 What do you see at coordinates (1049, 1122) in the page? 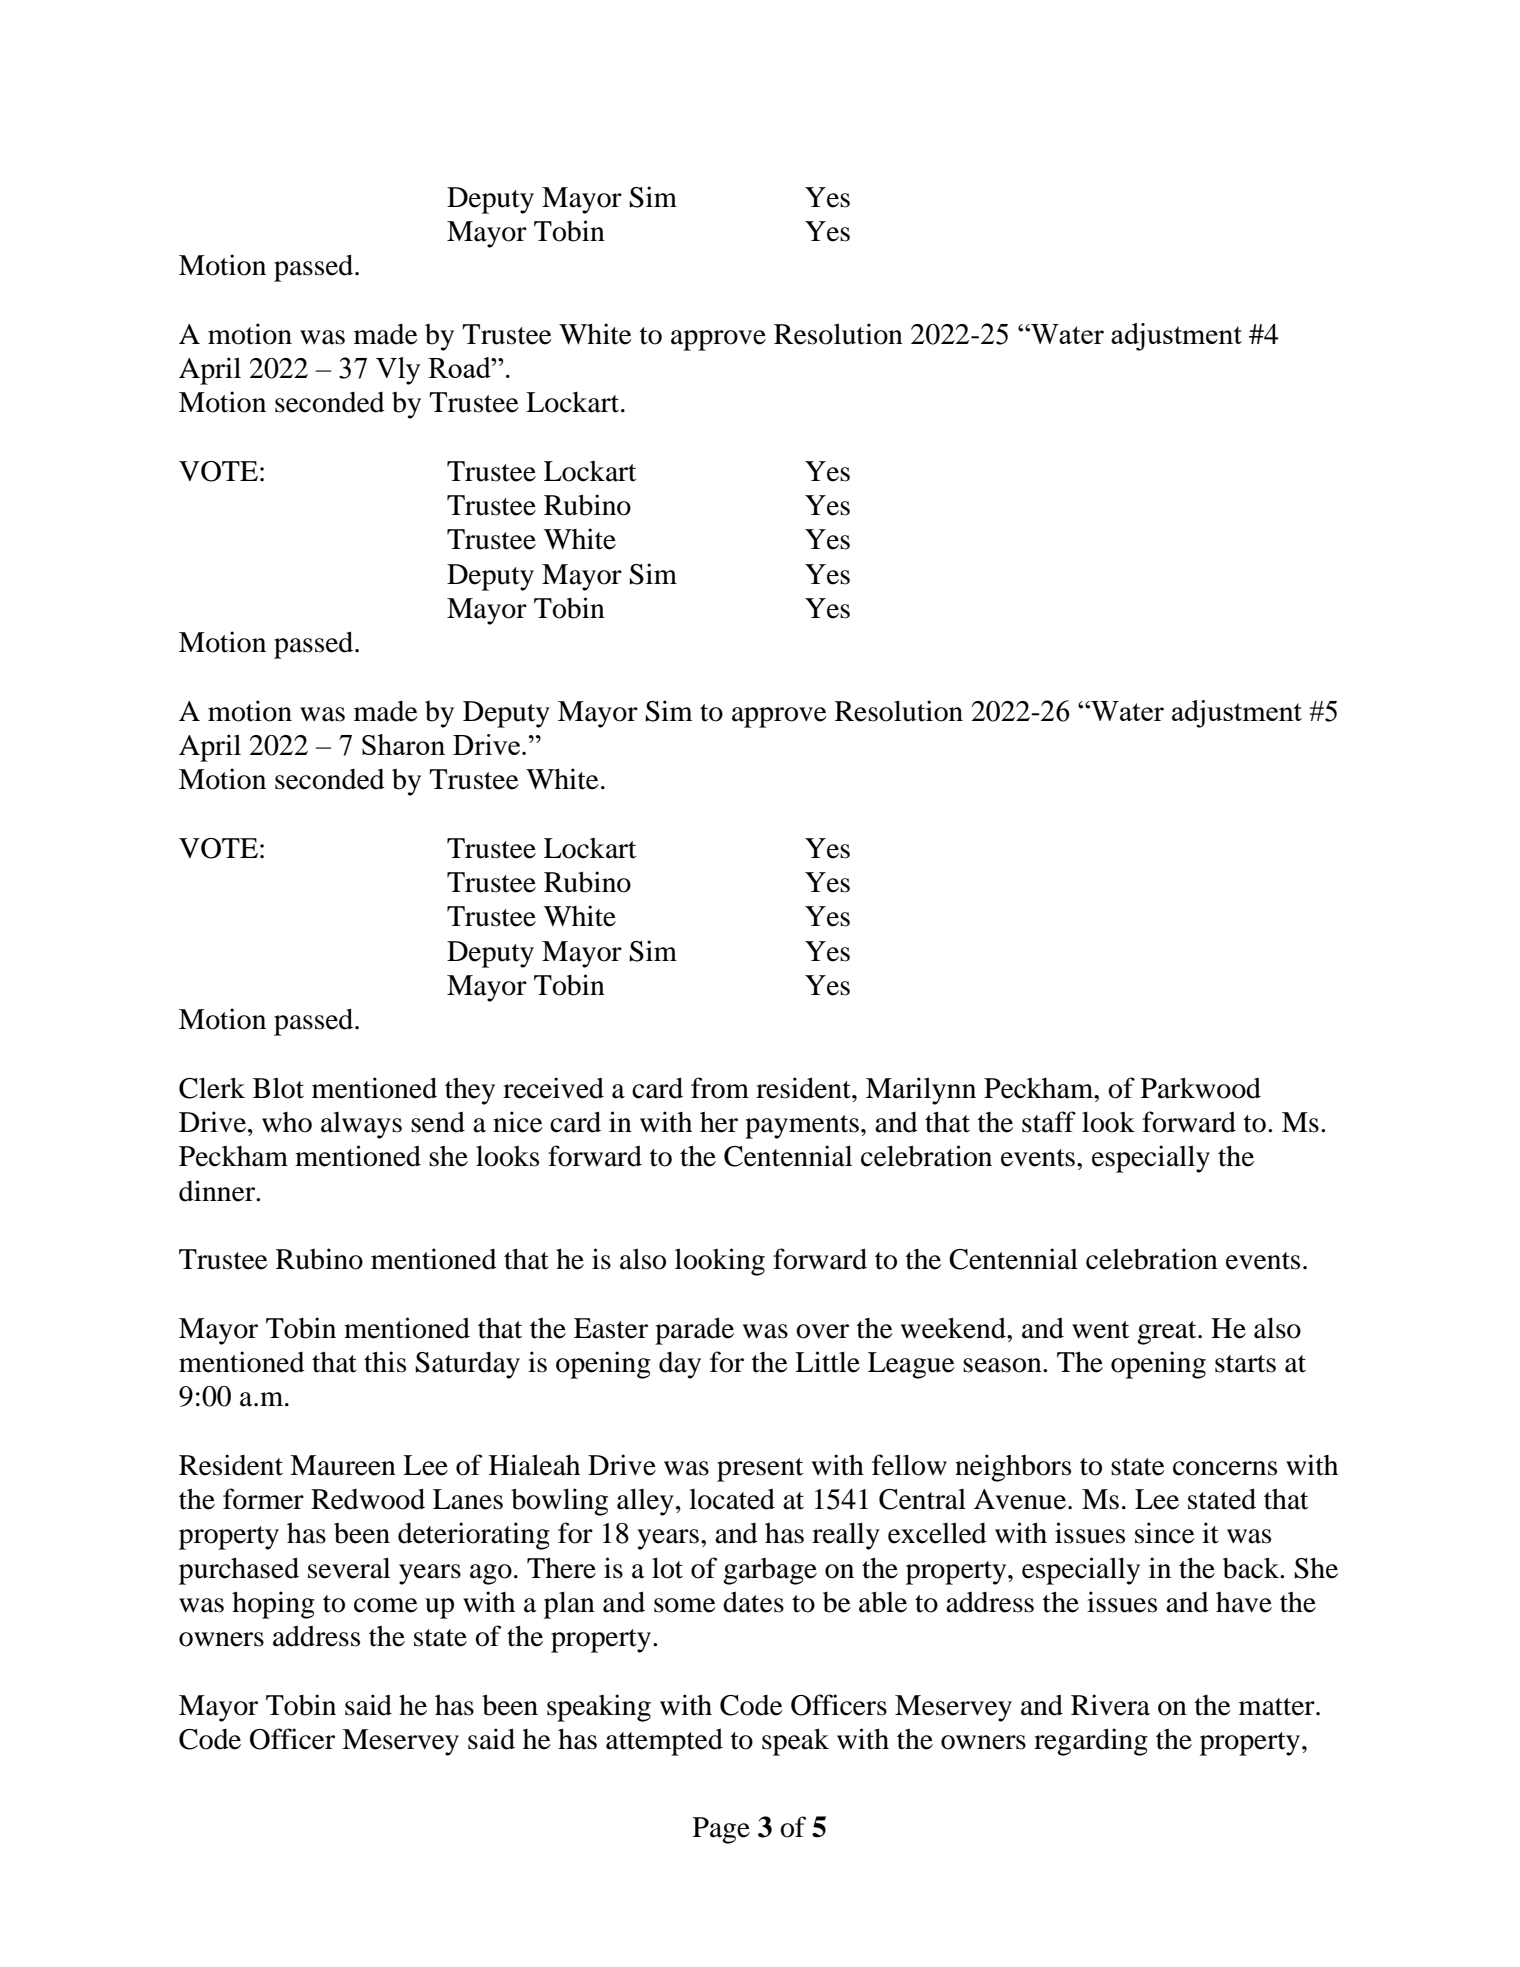
I see `staff` at bounding box center [1049, 1122].
